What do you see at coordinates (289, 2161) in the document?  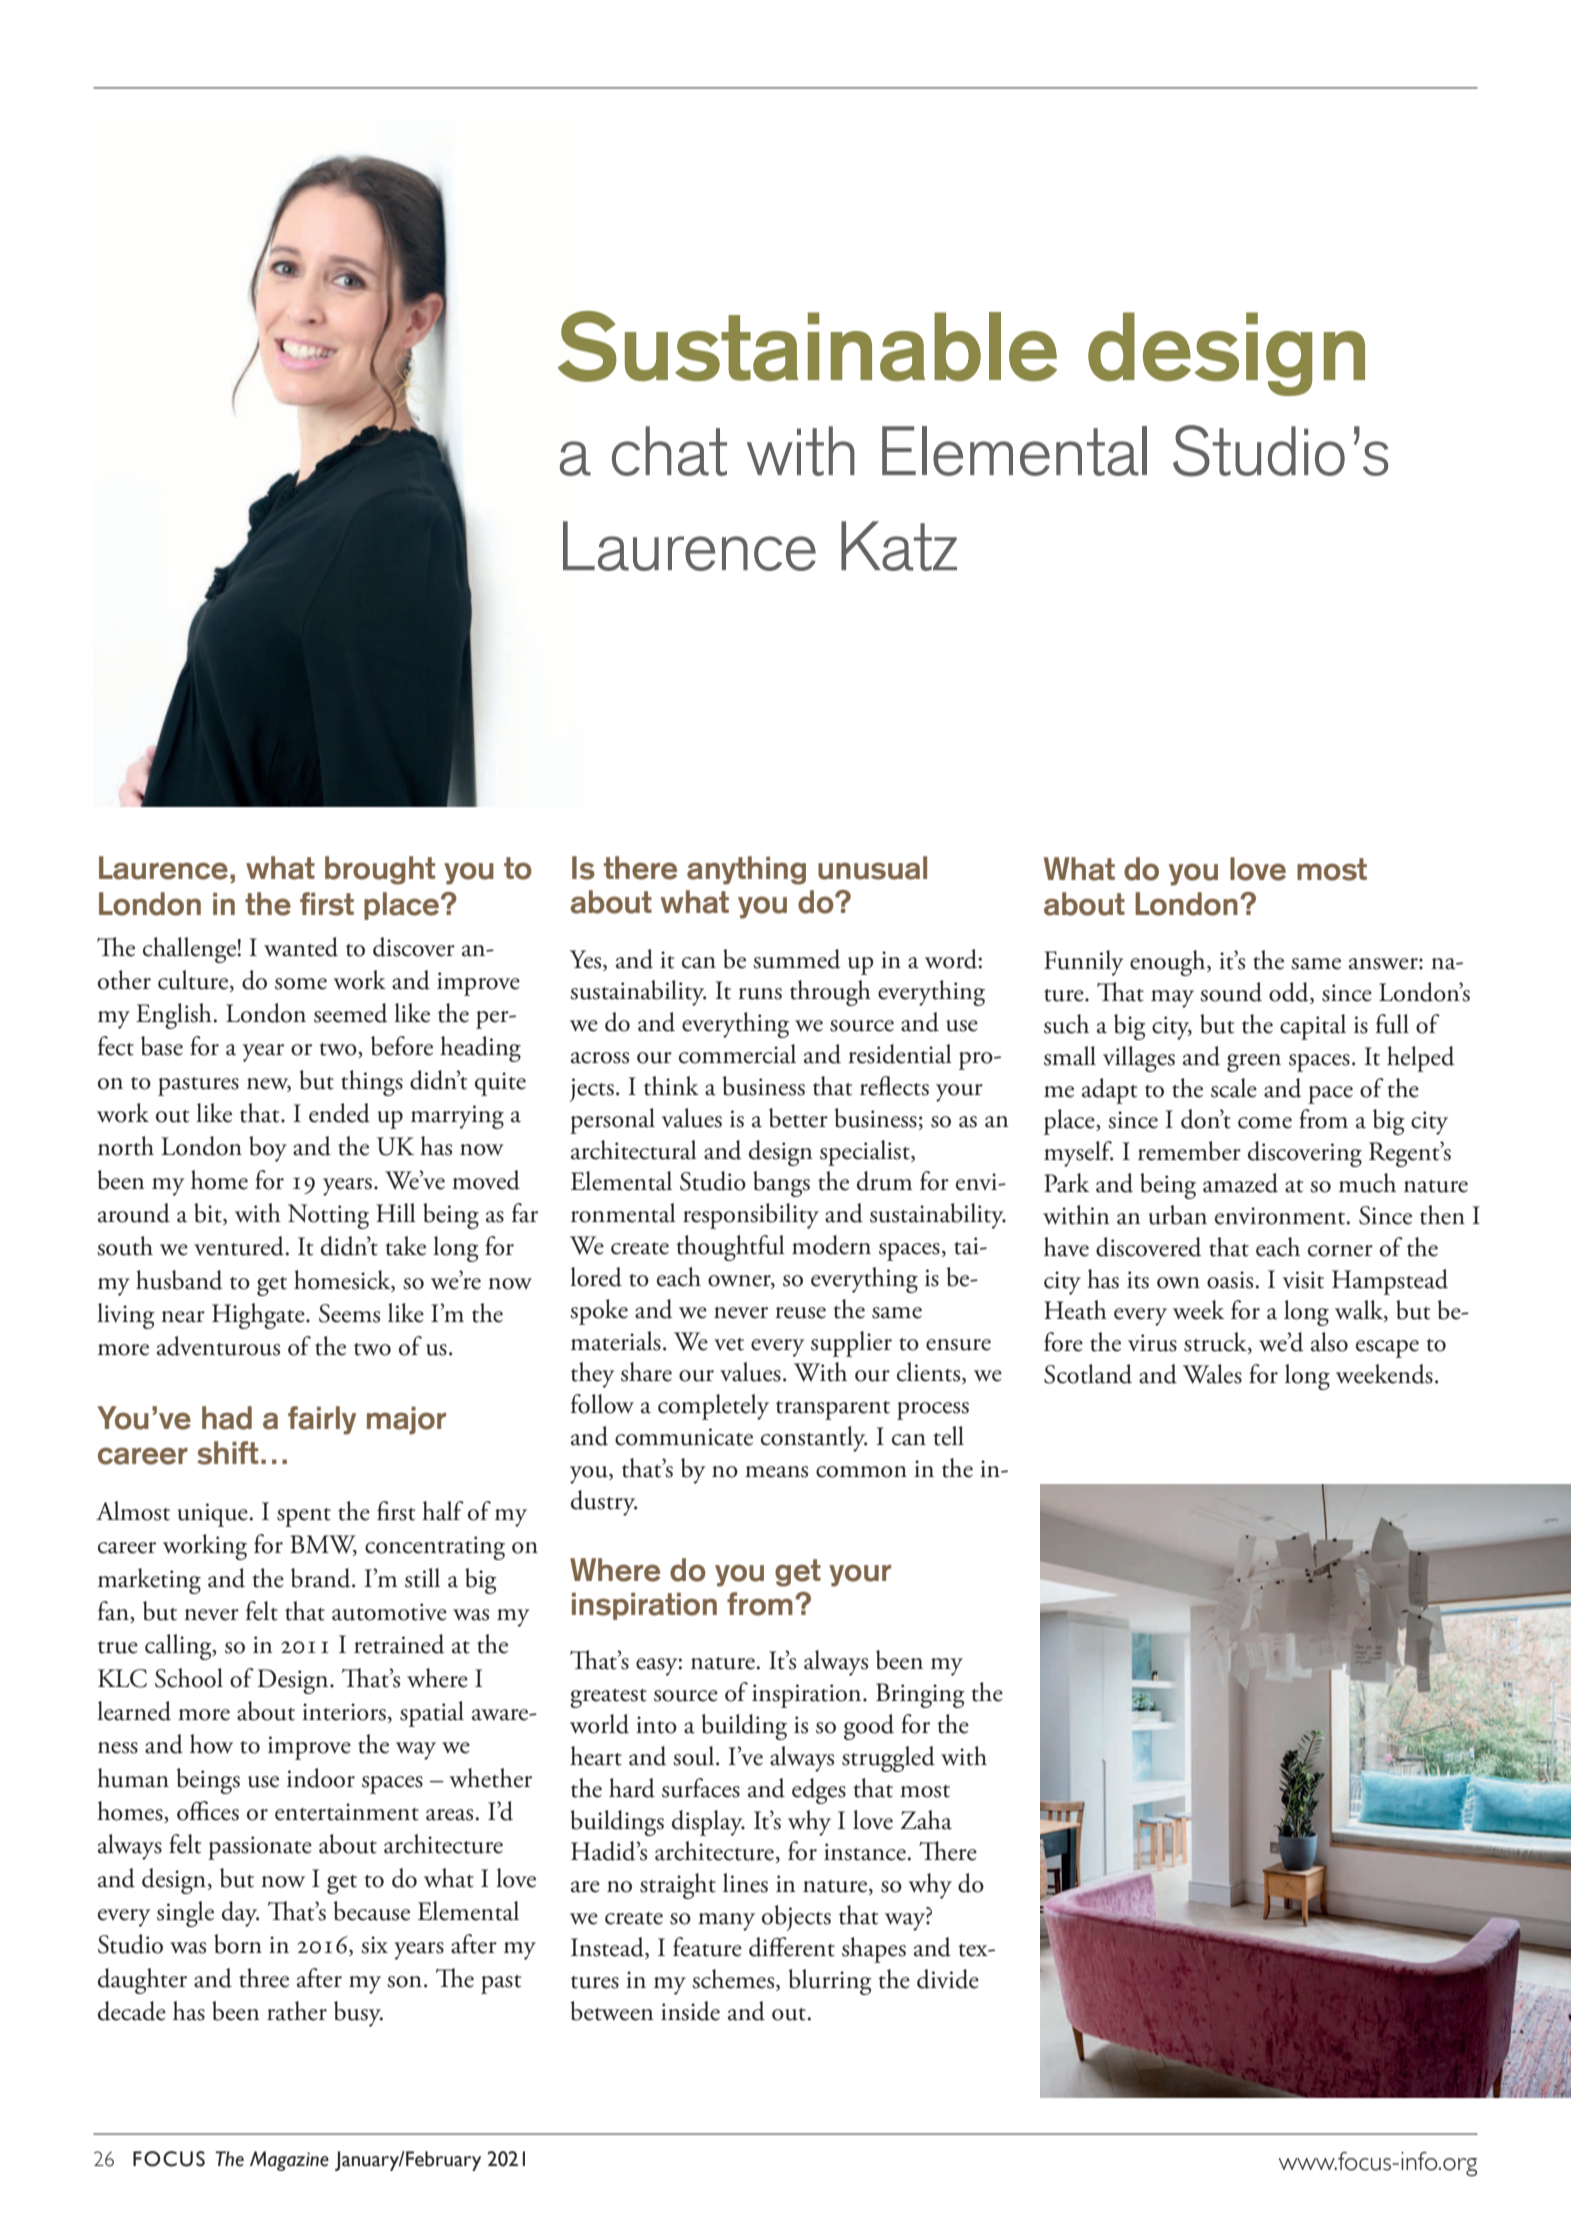 I see `Magazine` at bounding box center [289, 2161].
